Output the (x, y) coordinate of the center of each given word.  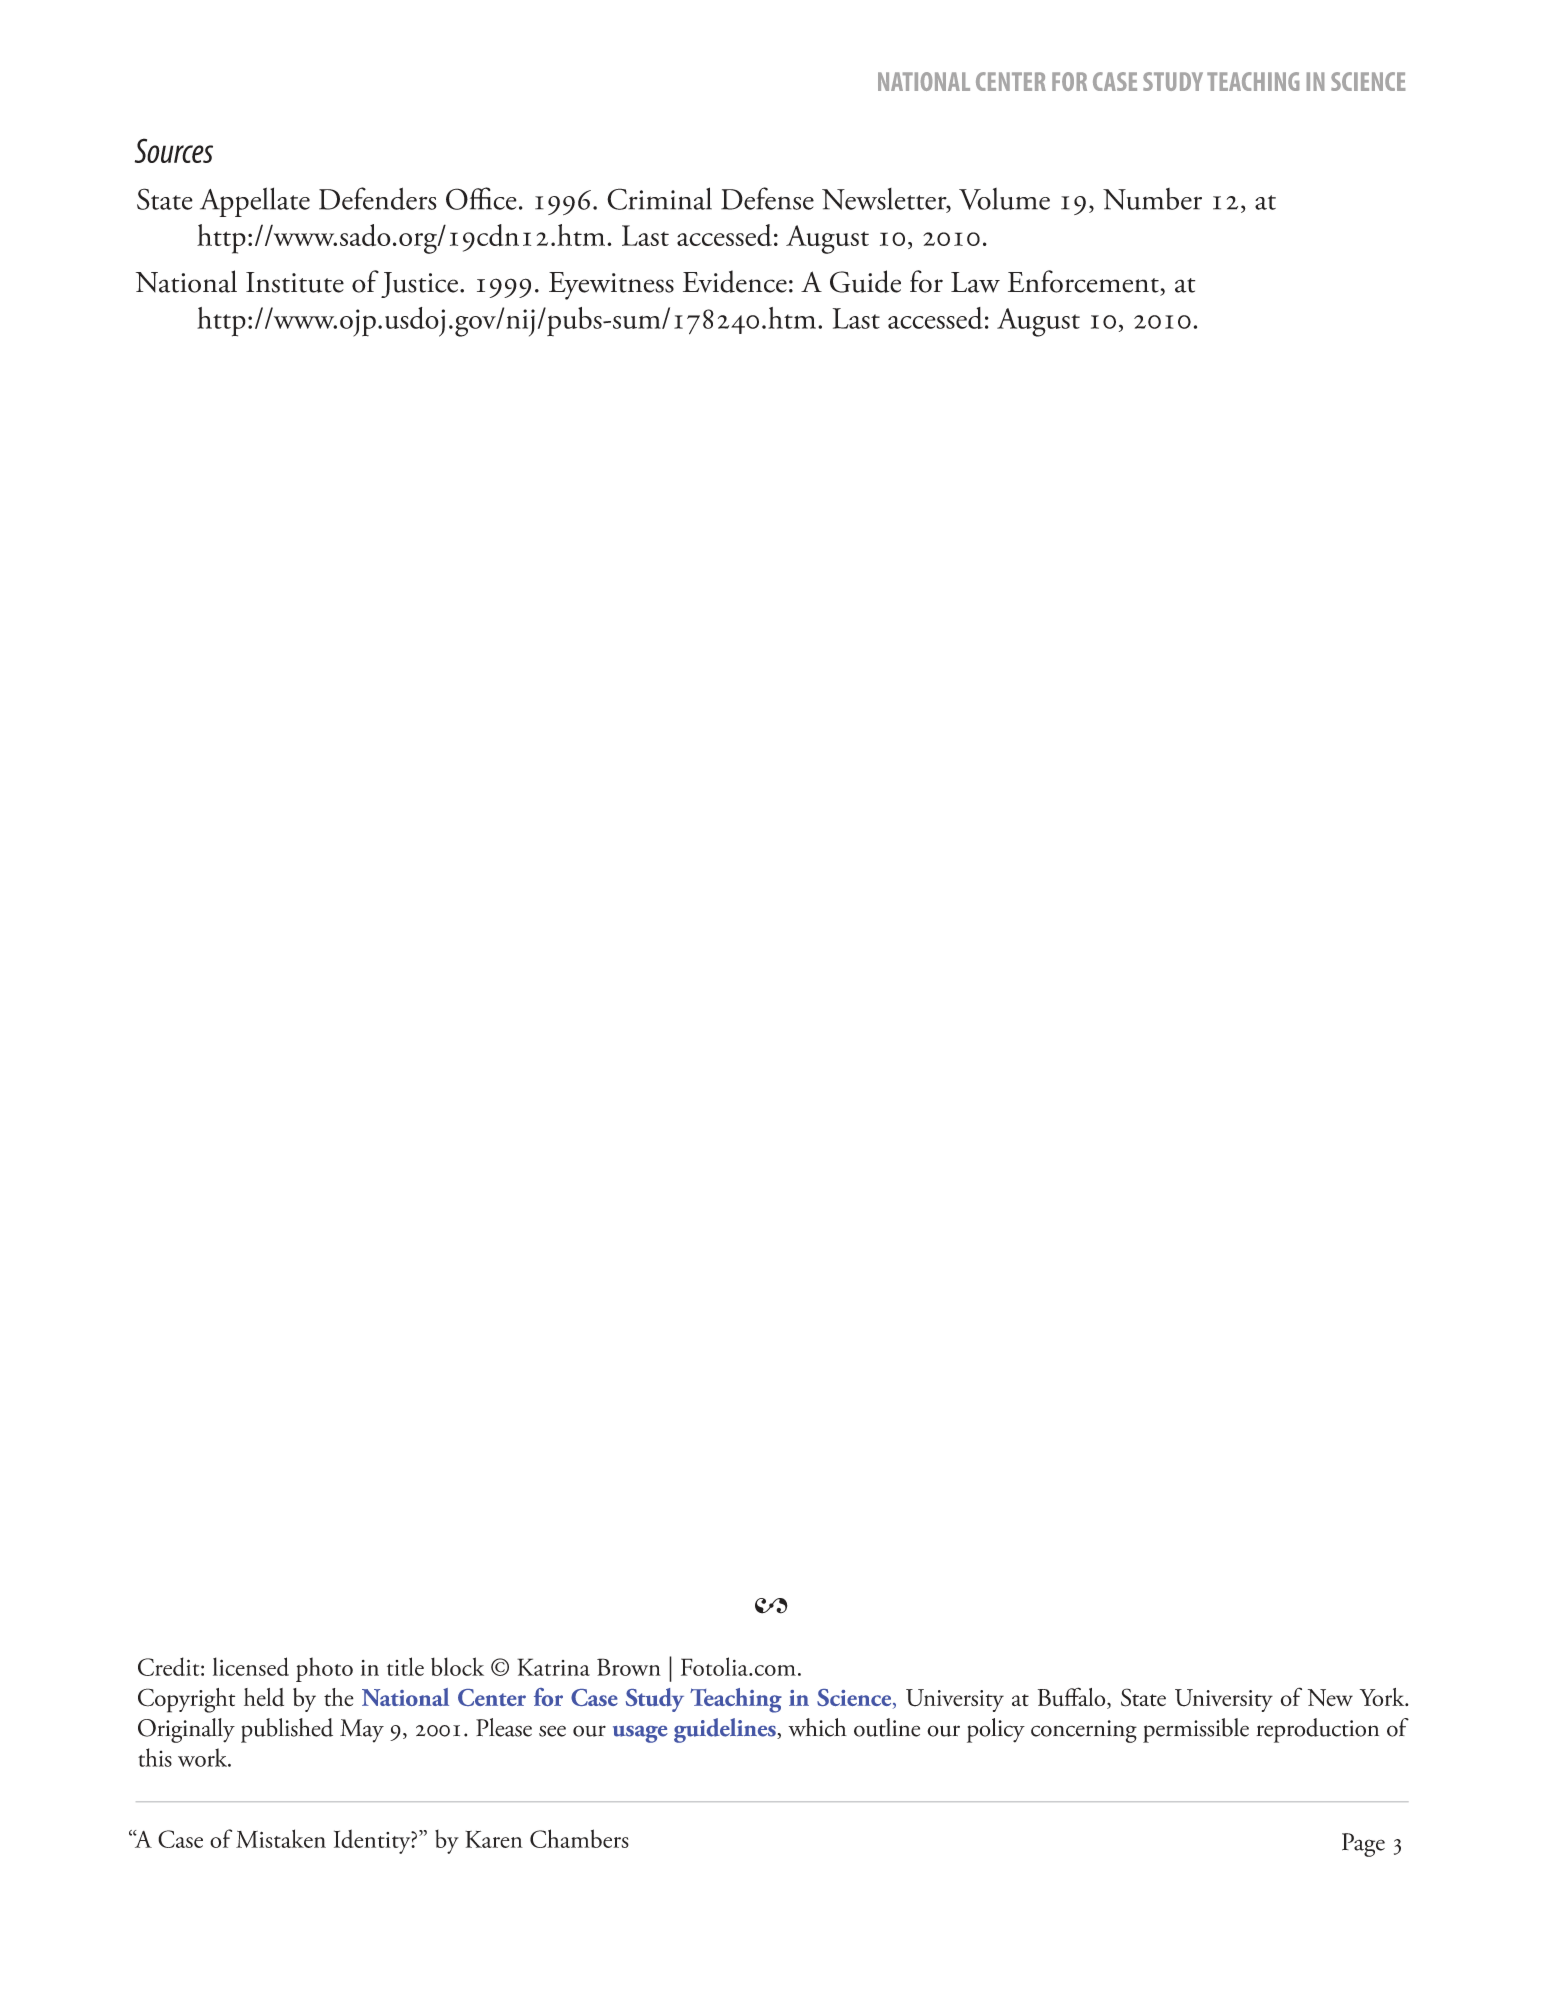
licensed (251, 1666)
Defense (767, 198)
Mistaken (281, 1838)
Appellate (255, 202)
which (817, 1727)
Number (1152, 199)
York (1383, 1697)
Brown (629, 1667)
